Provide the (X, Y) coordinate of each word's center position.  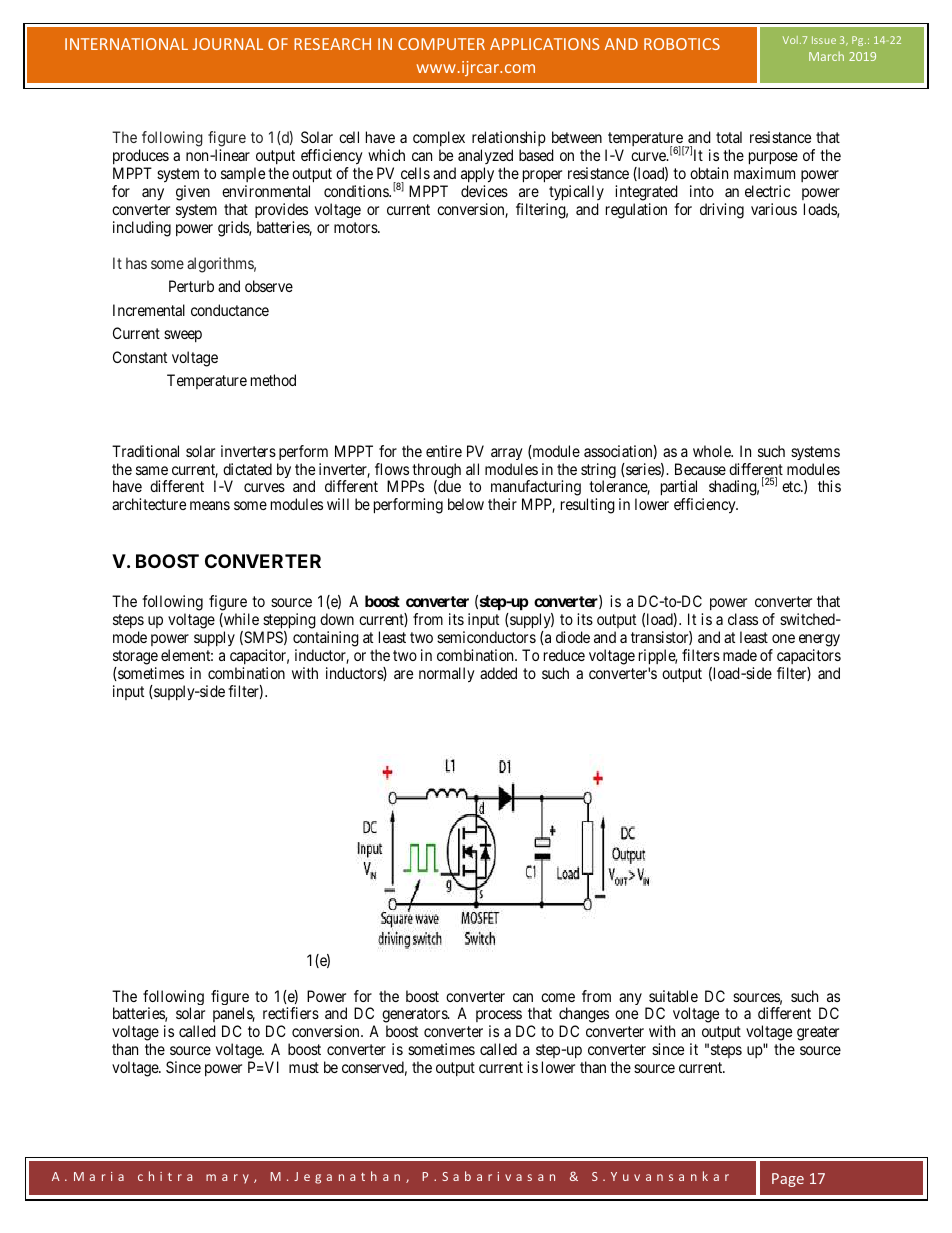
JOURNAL (228, 44)
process (499, 1018)
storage (135, 657)
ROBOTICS (682, 44)
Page (788, 1180)
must (304, 1067)
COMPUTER (441, 44)
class (743, 619)
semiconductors (486, 637)
